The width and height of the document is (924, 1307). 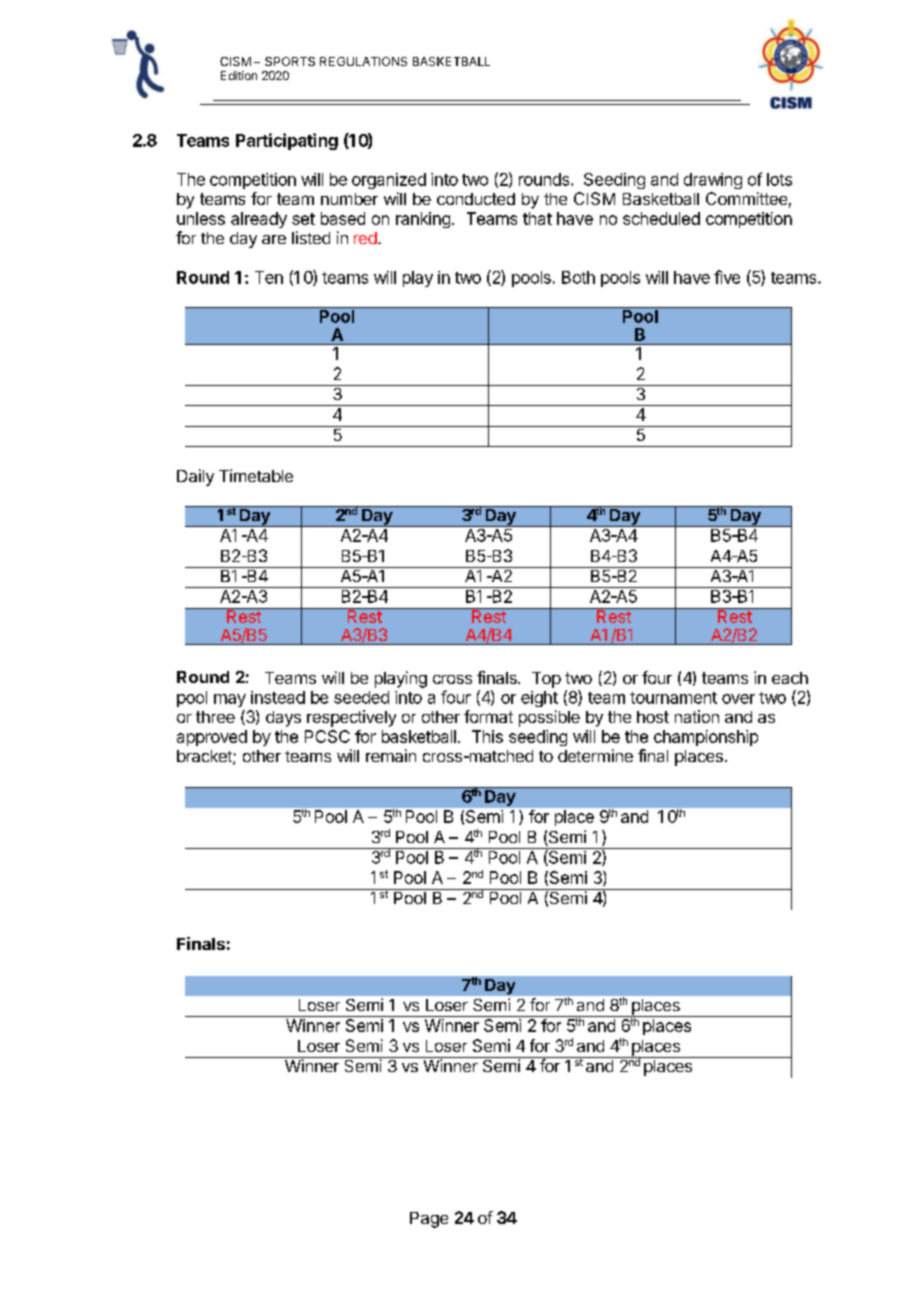 I want to click on Page, so click(x=429, y=1220).
